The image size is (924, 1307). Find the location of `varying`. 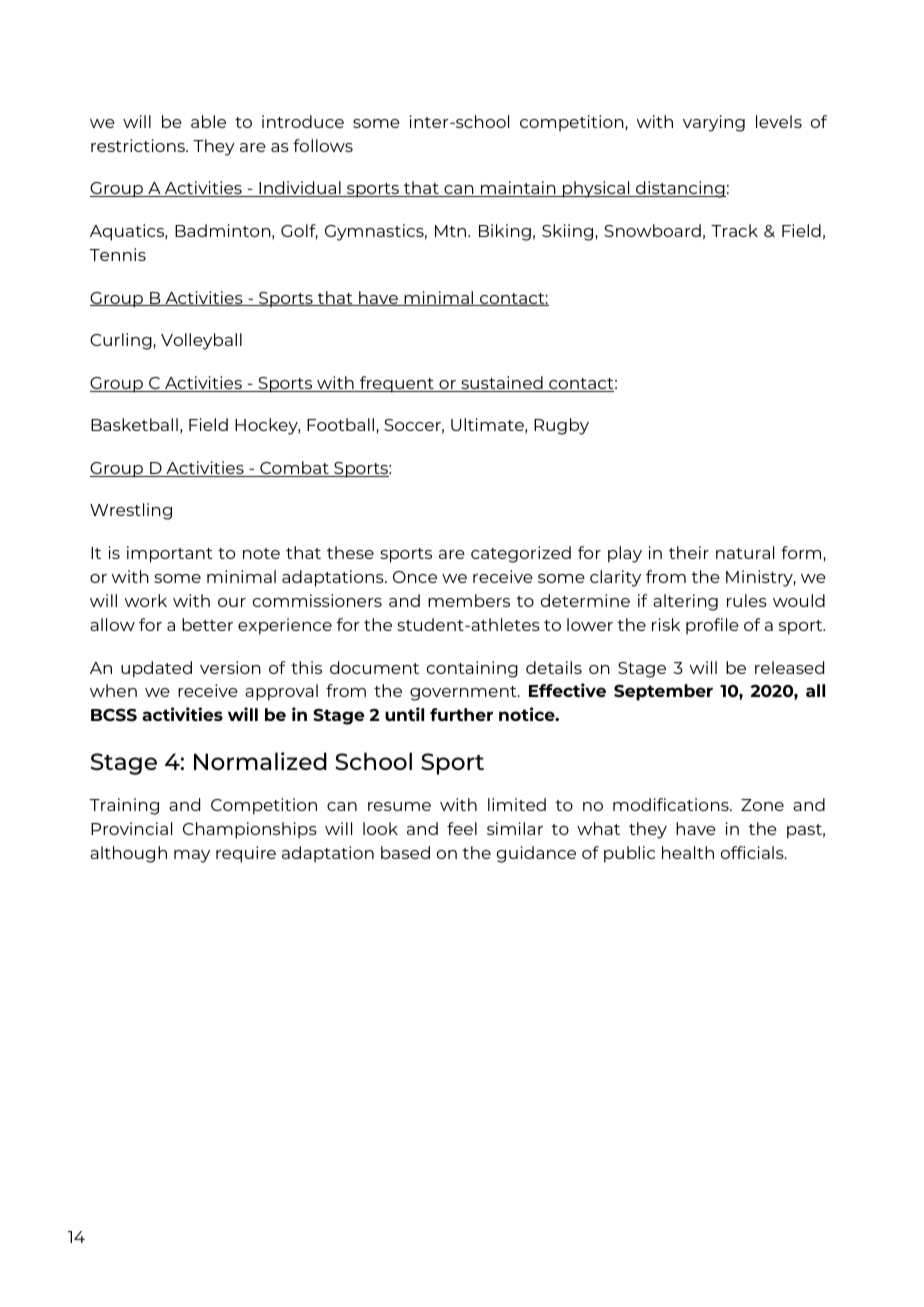

varying is located at coordinates (714, 123).
